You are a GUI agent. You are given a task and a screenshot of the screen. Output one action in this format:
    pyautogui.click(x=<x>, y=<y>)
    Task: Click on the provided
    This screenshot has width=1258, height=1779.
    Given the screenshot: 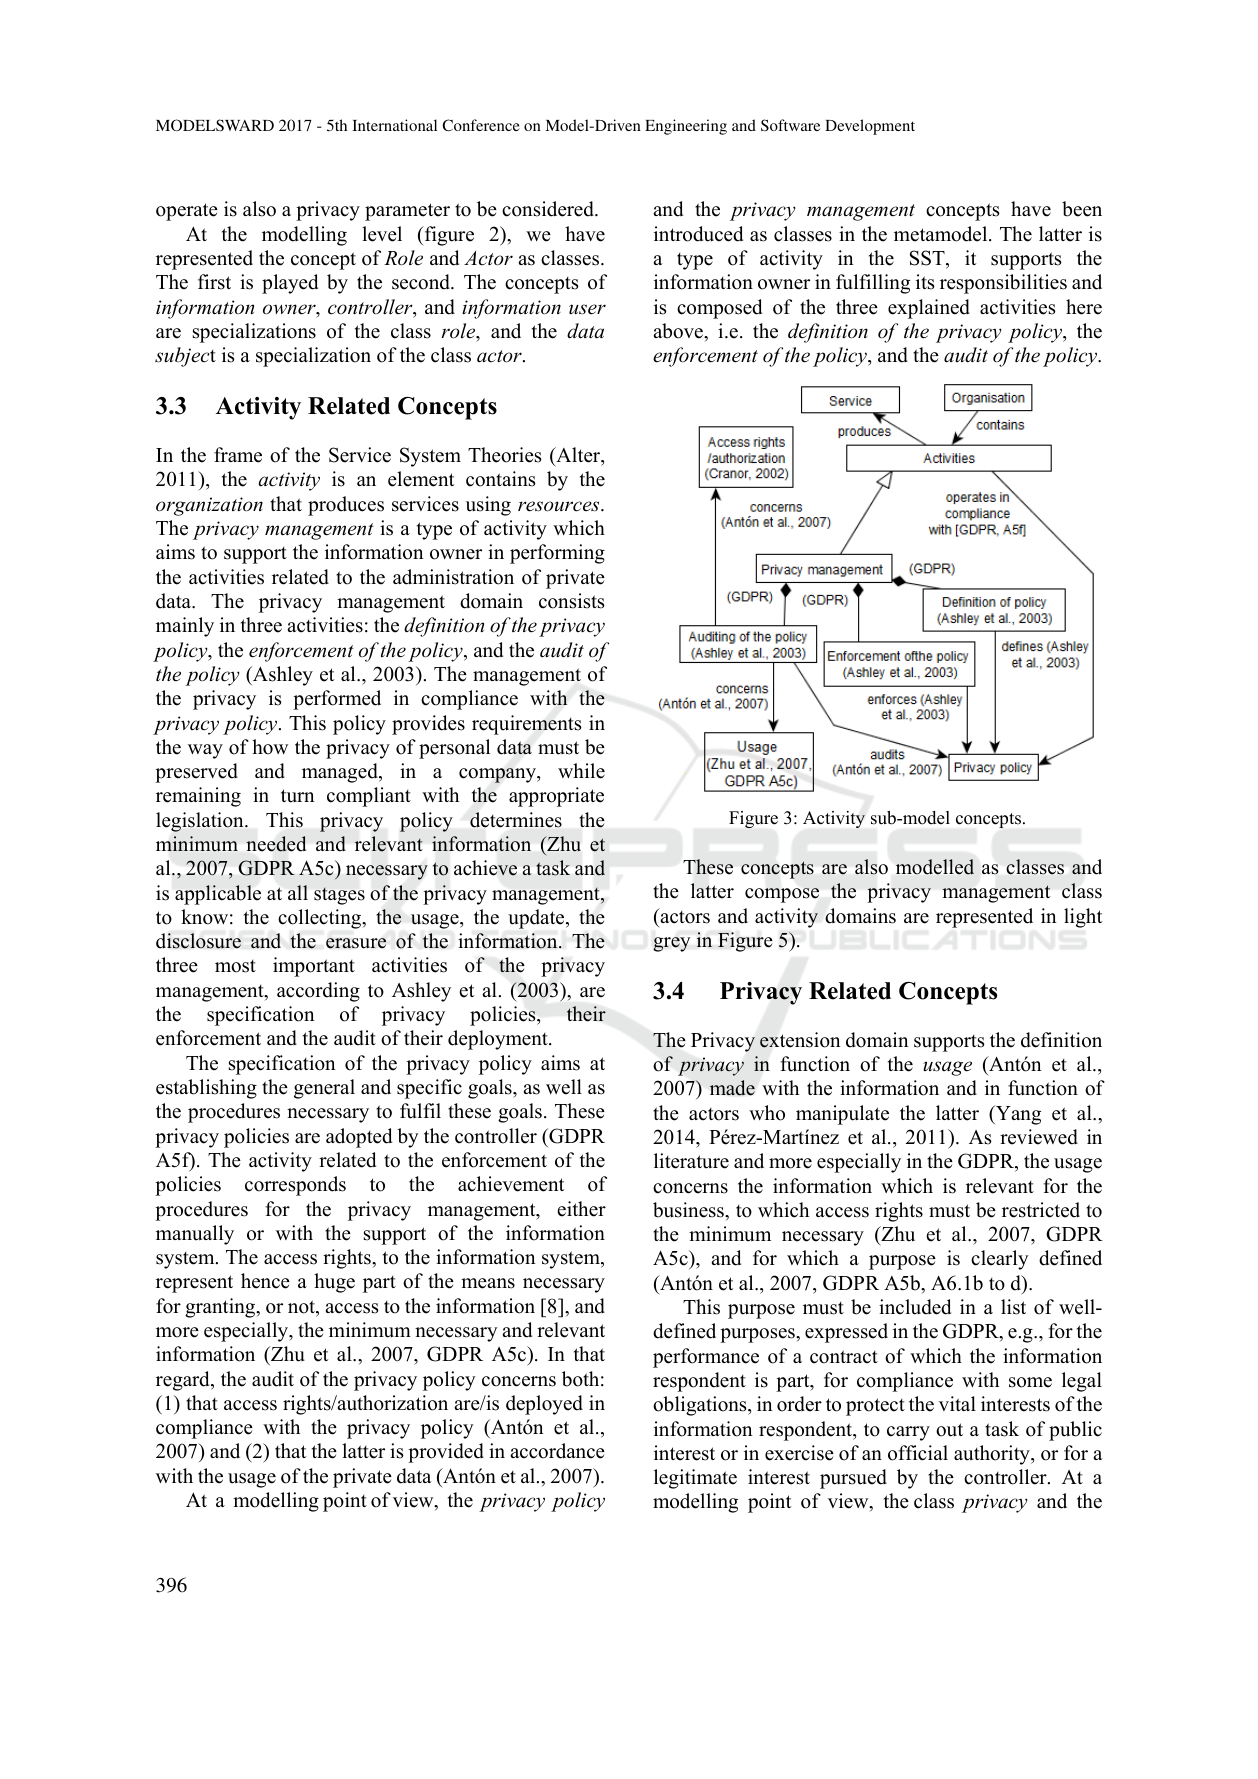 What is the action you would take?
    pyautogui.click(x=446, y=1453)
